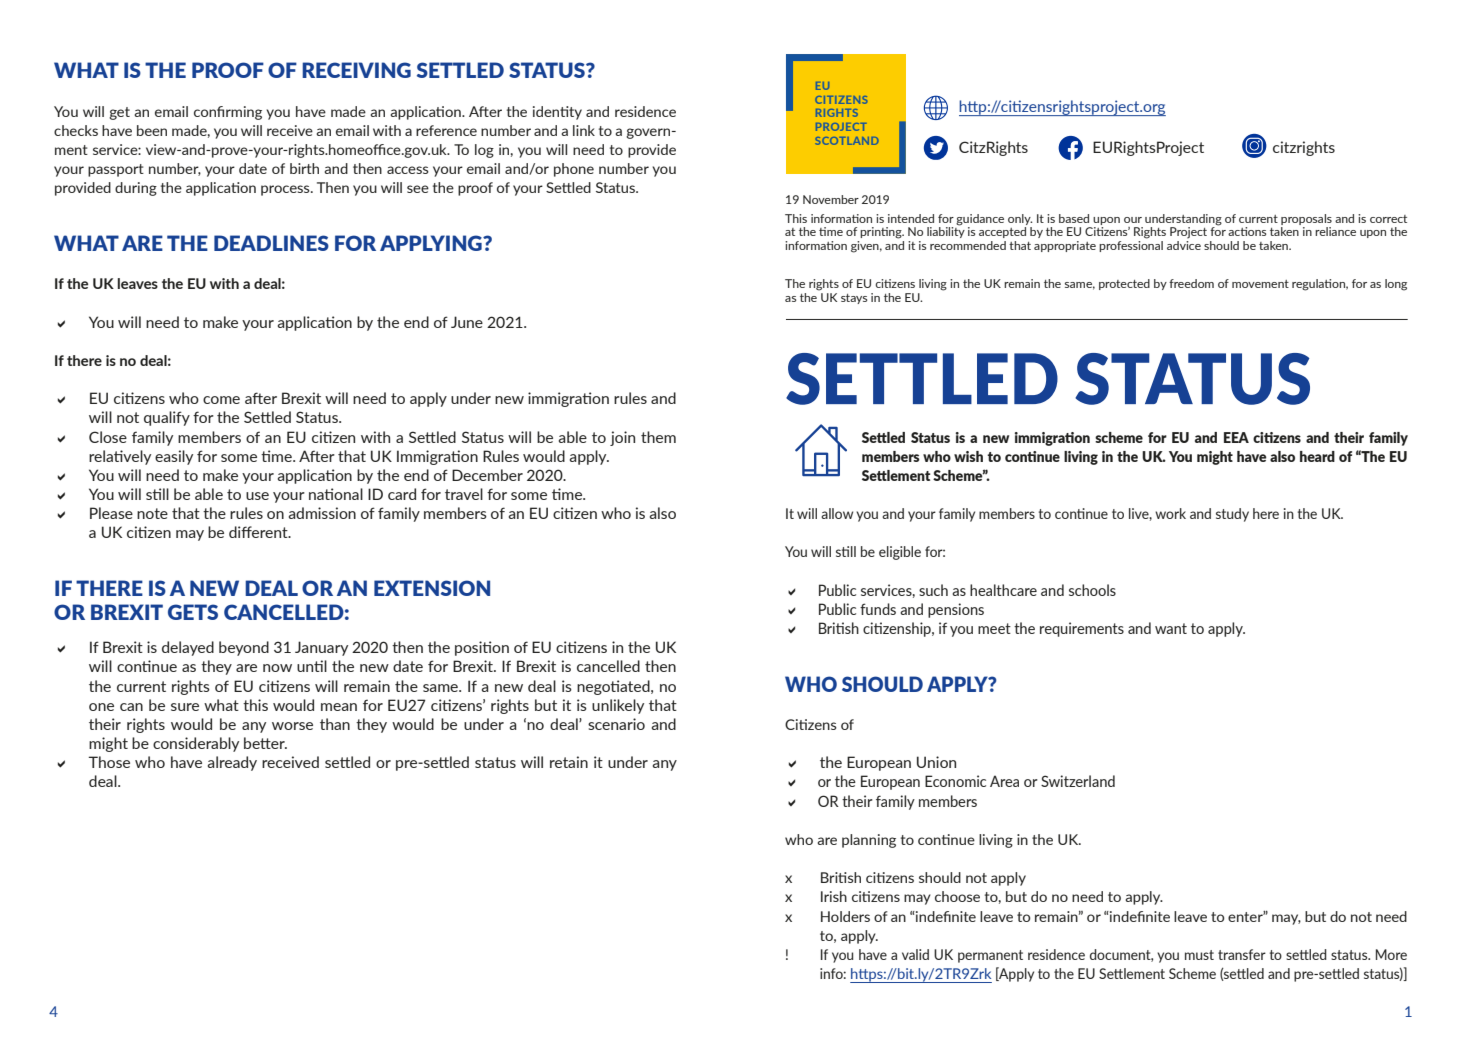  Describe the element at coordinates (228, 113) in the screenshot. I see `confirming` at that location.
